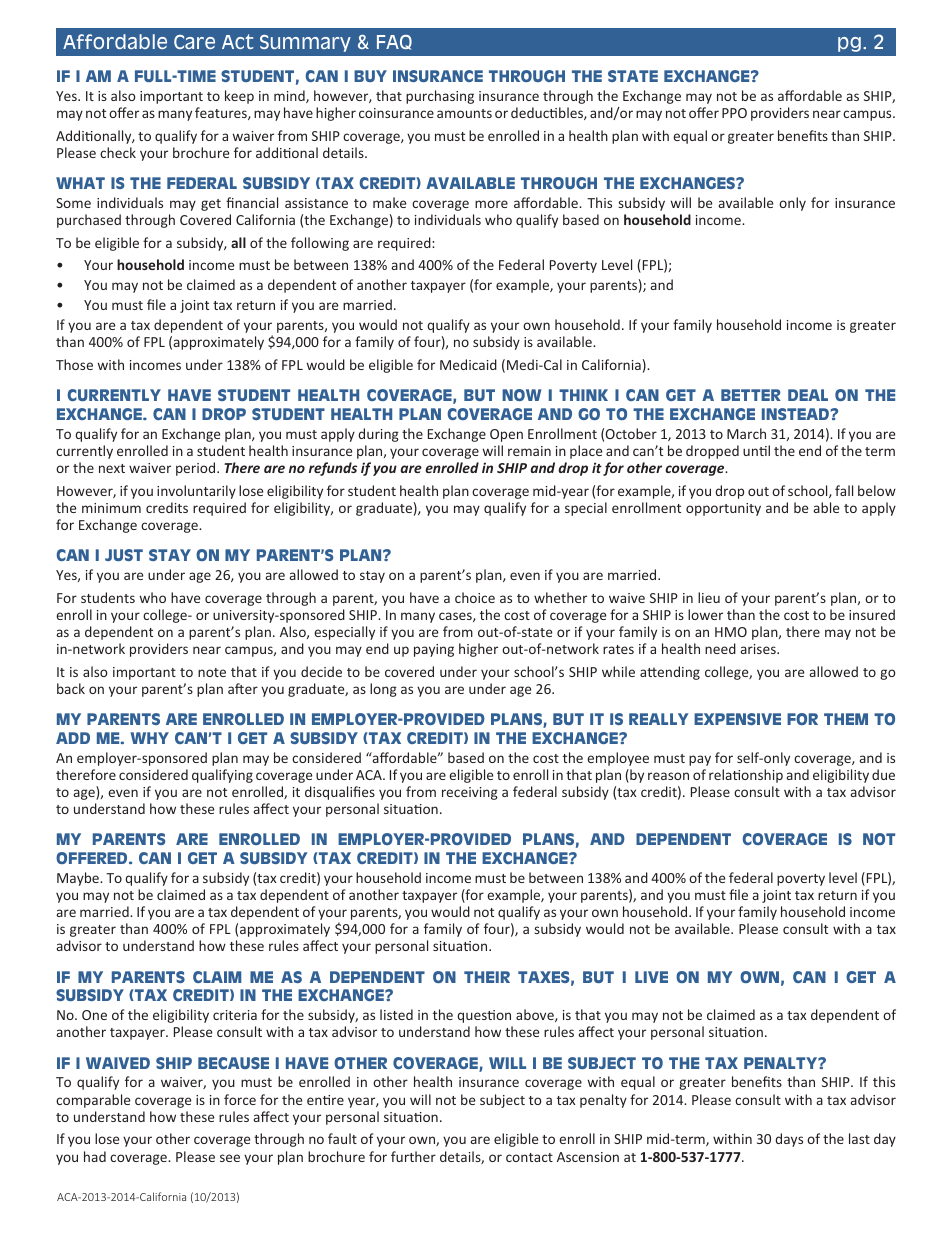 Image resolution: width=952 pixels, height=1233 pixels. What do you see at coordinates (506, 435) in the document?
I see `Open` at bounding box center [506, 435].
